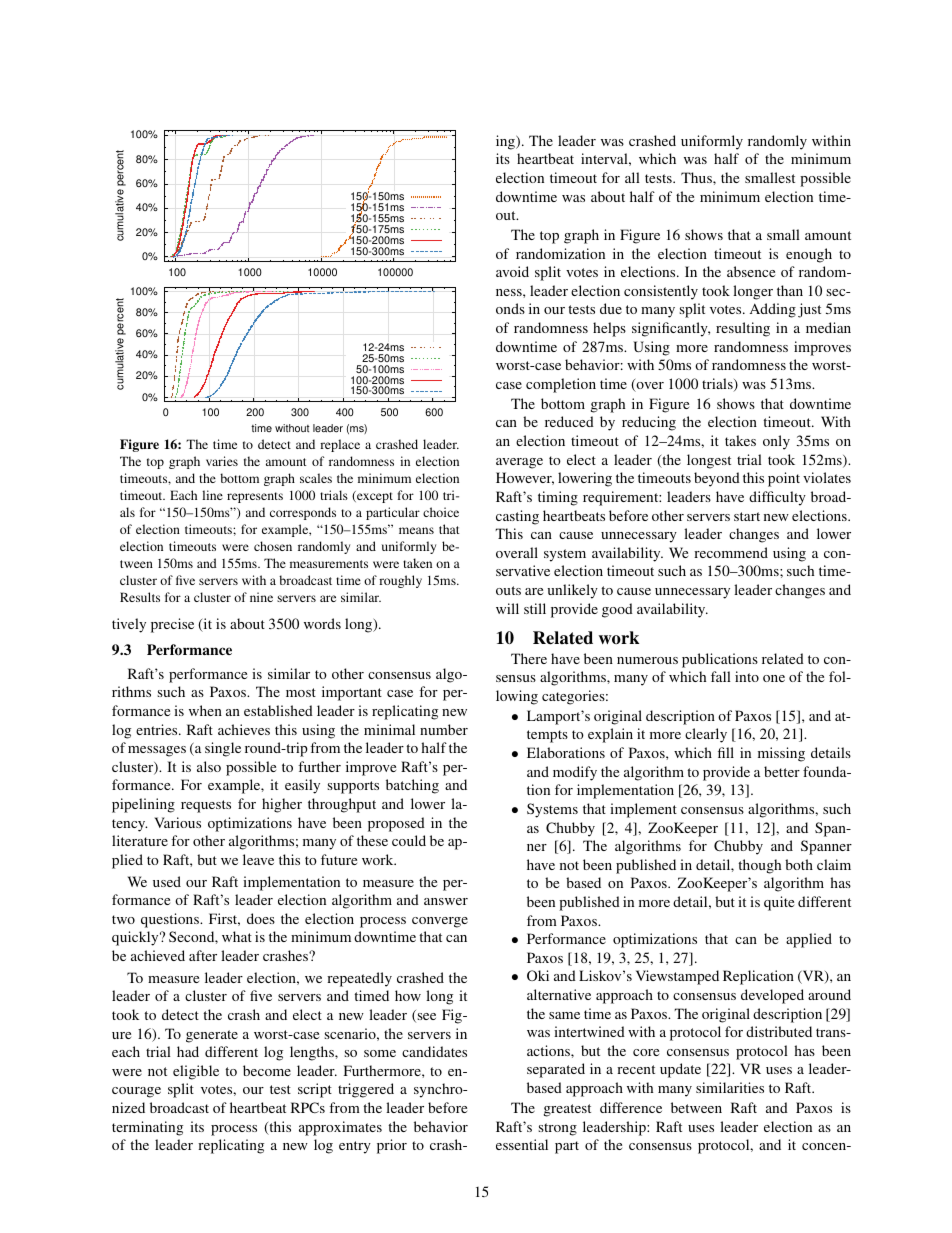 The image size is (952, 1233). Describe the element at coordinates (611, 308) in the screenshot. I see `due` at that location.
